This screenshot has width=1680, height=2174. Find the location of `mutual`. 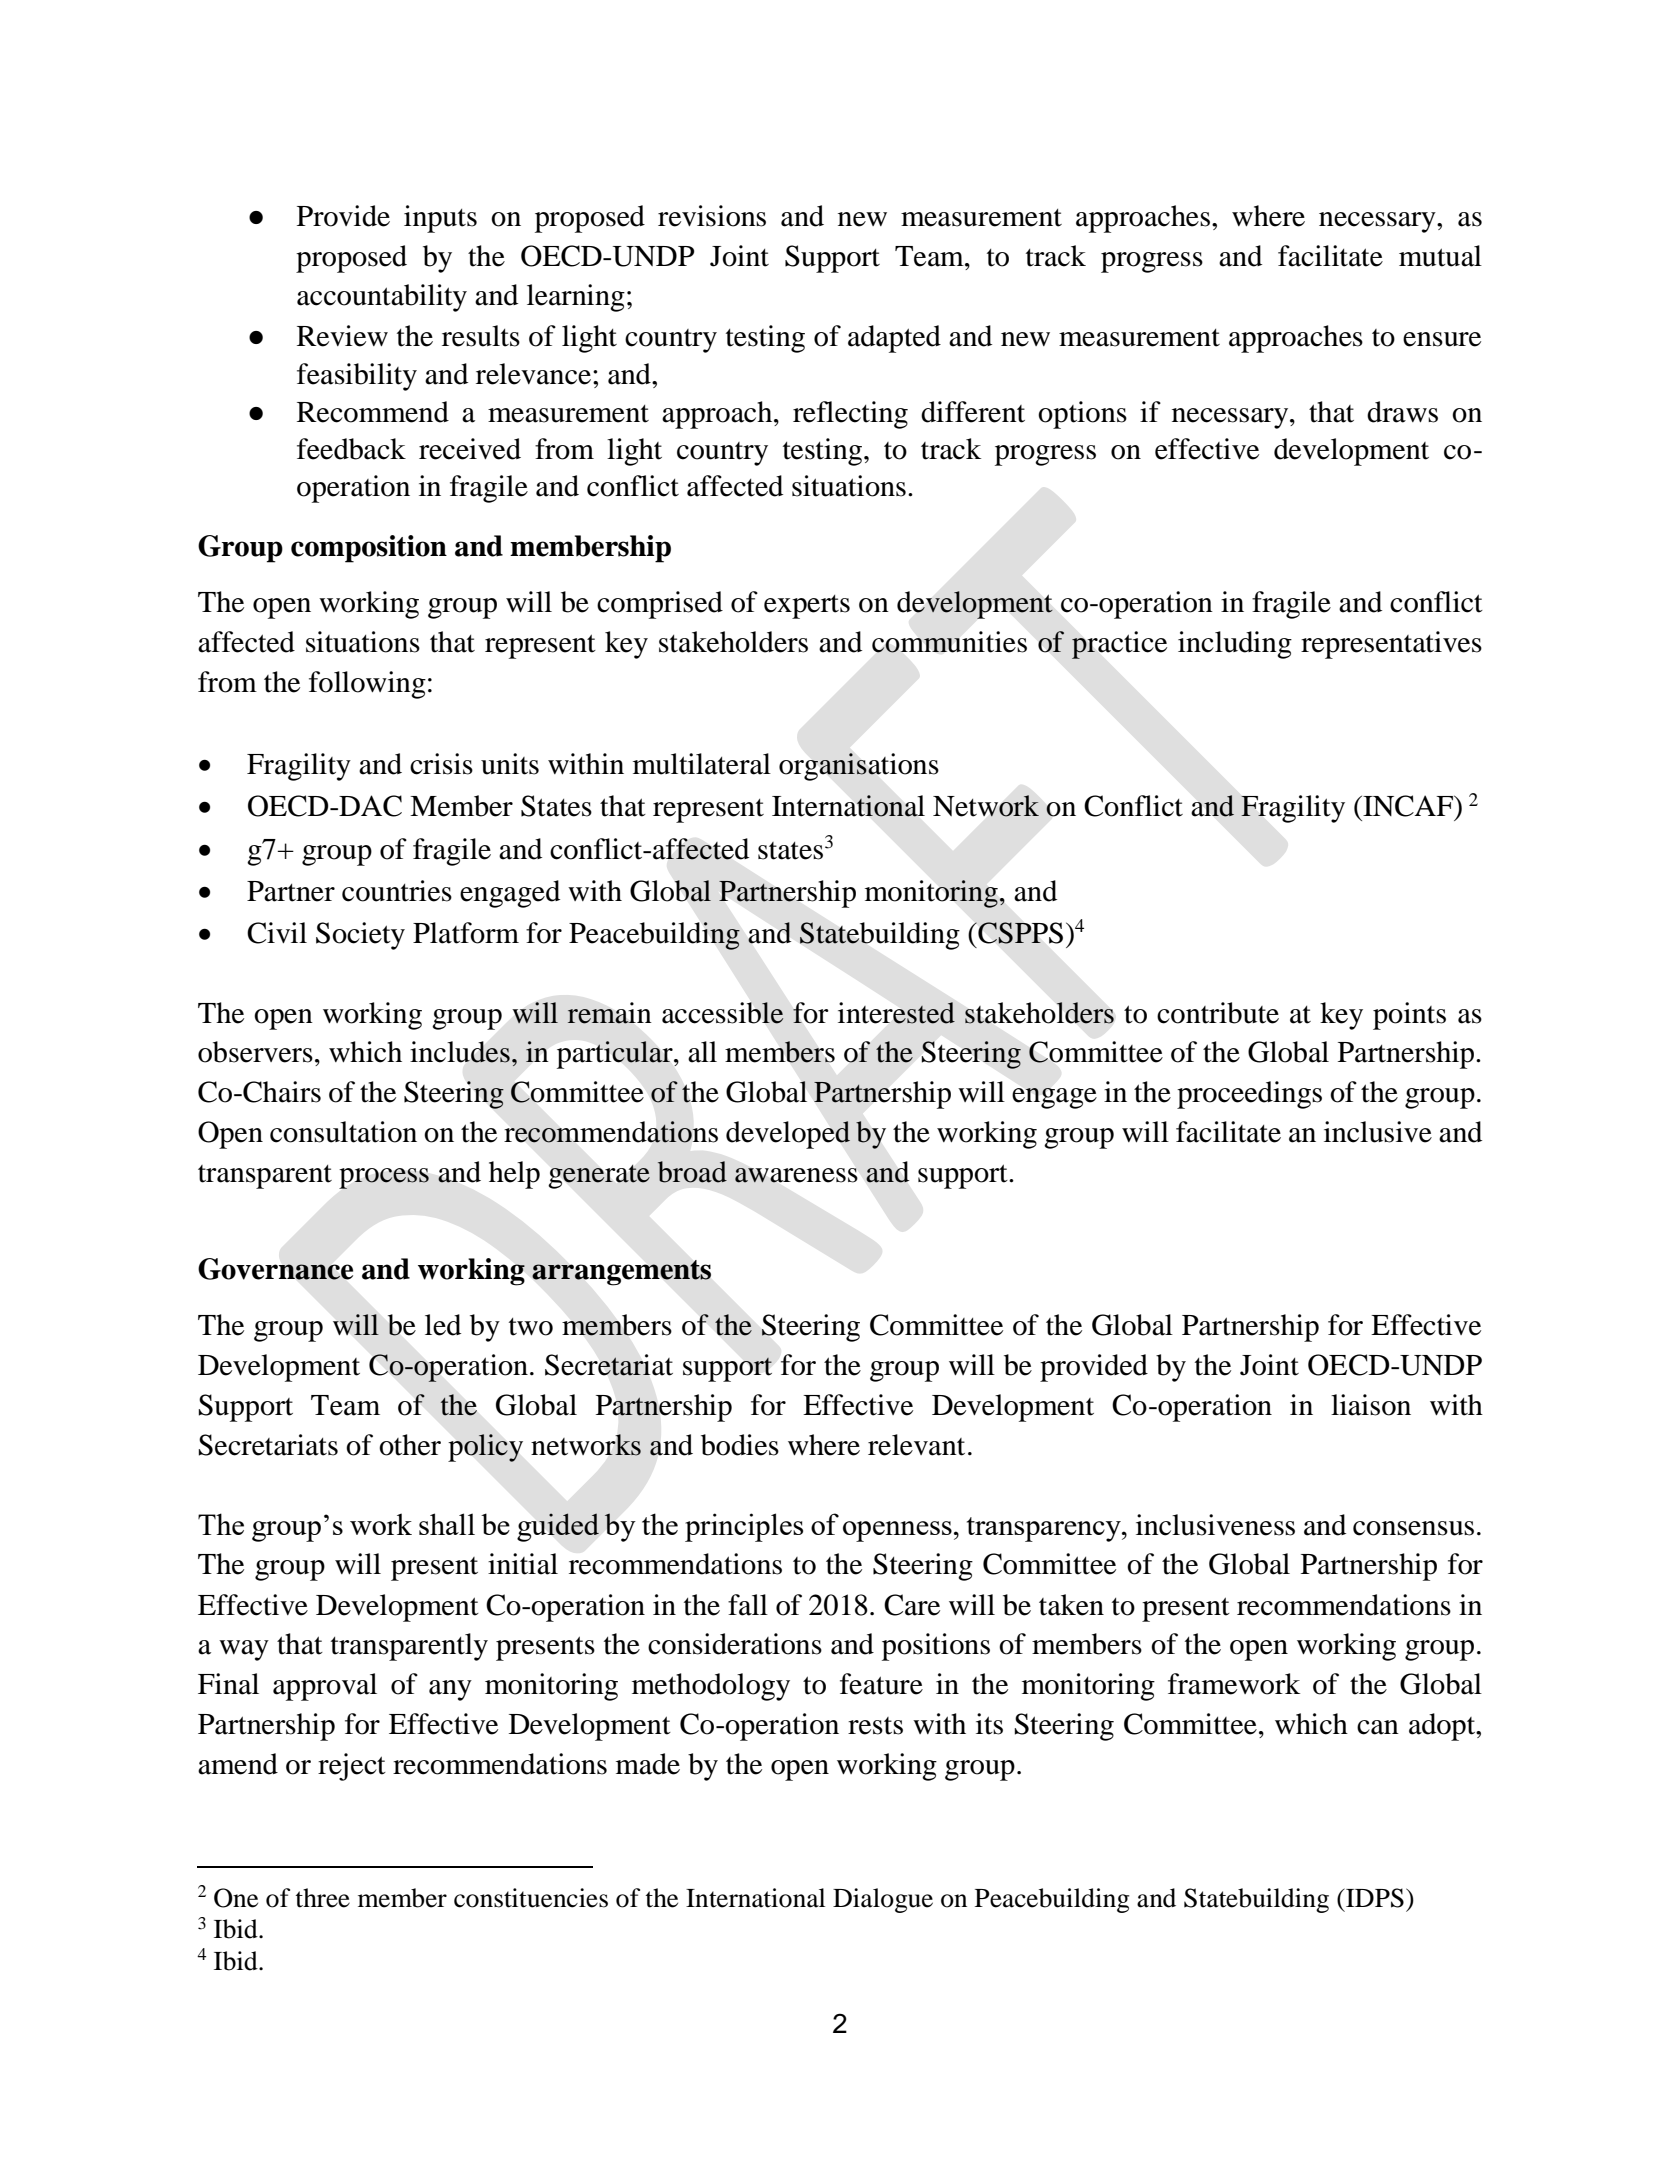

mutual is located at coordinates (1440, 256).
